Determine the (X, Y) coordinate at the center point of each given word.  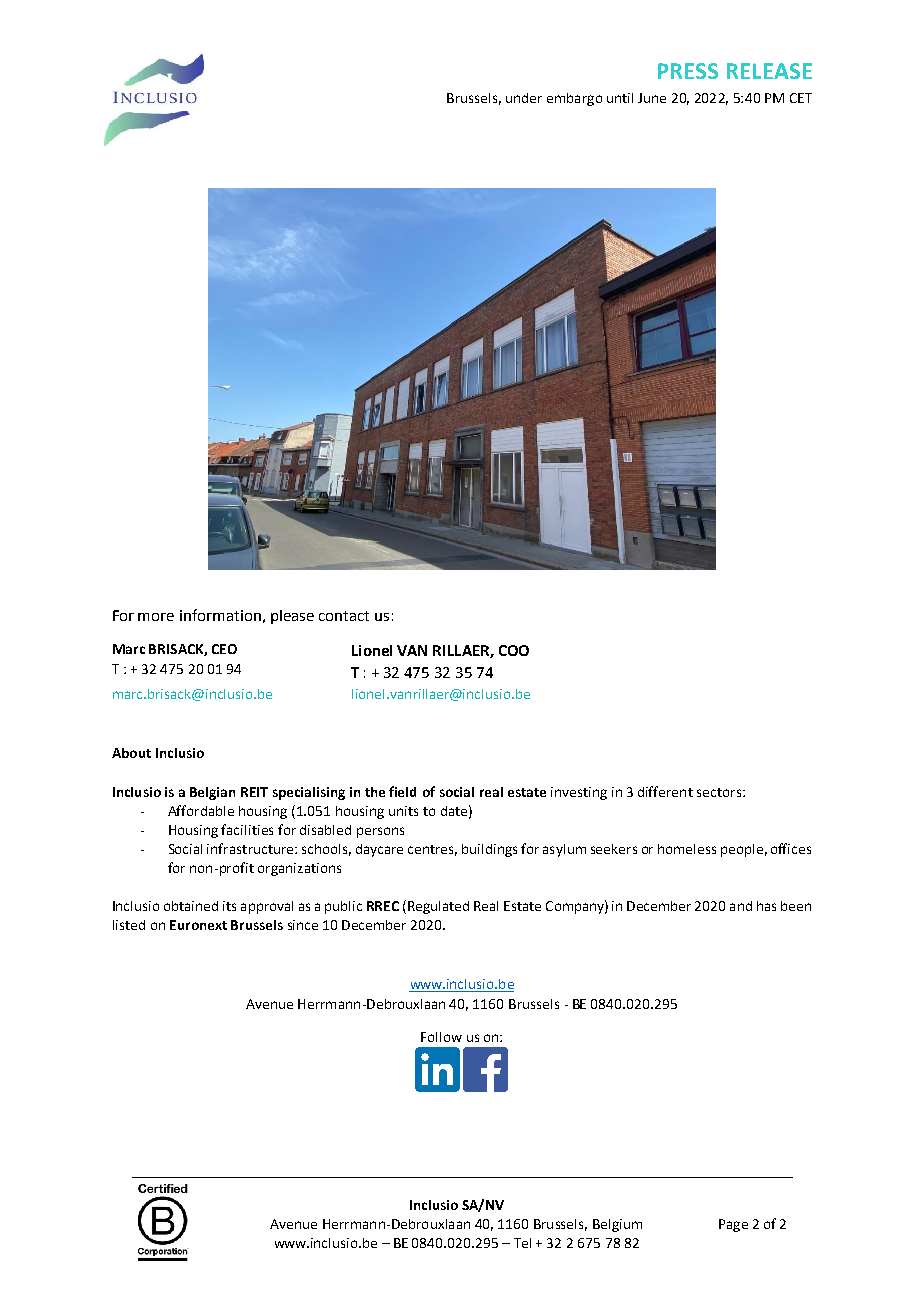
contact (344, 616)
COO (514, 650)
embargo (574, 99)
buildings (489, 850)
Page (733, 1225)
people (742, 850)
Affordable (201, 810)
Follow (441, 1037)
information (220, 615)
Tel (522, 1243)
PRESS (688, 71)
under (524, 98)
